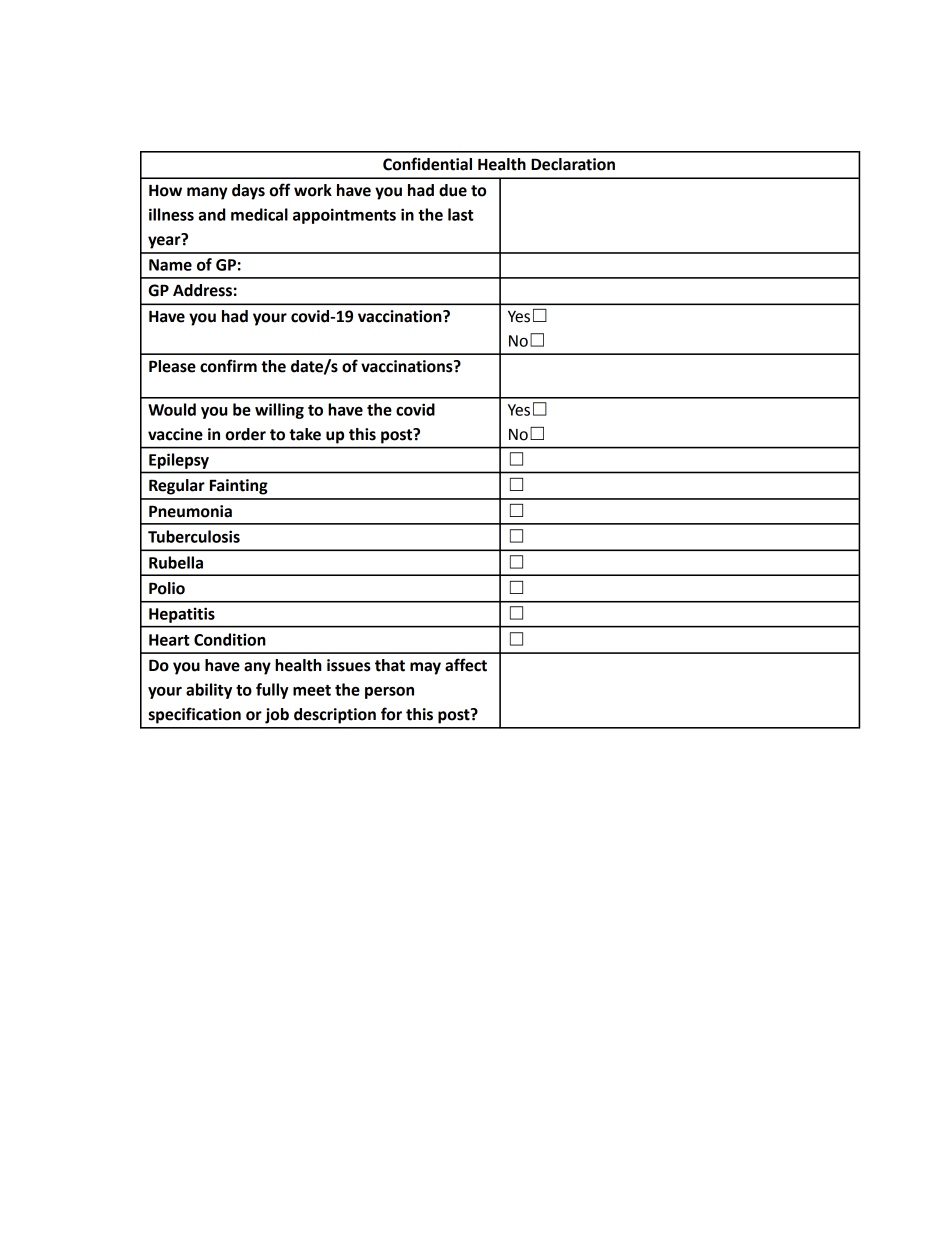 Image resolution: width=952 pixels, height=1233 pixels. Describe the element at coordinates (349, 665) in the page. I see `issues` at that location.
